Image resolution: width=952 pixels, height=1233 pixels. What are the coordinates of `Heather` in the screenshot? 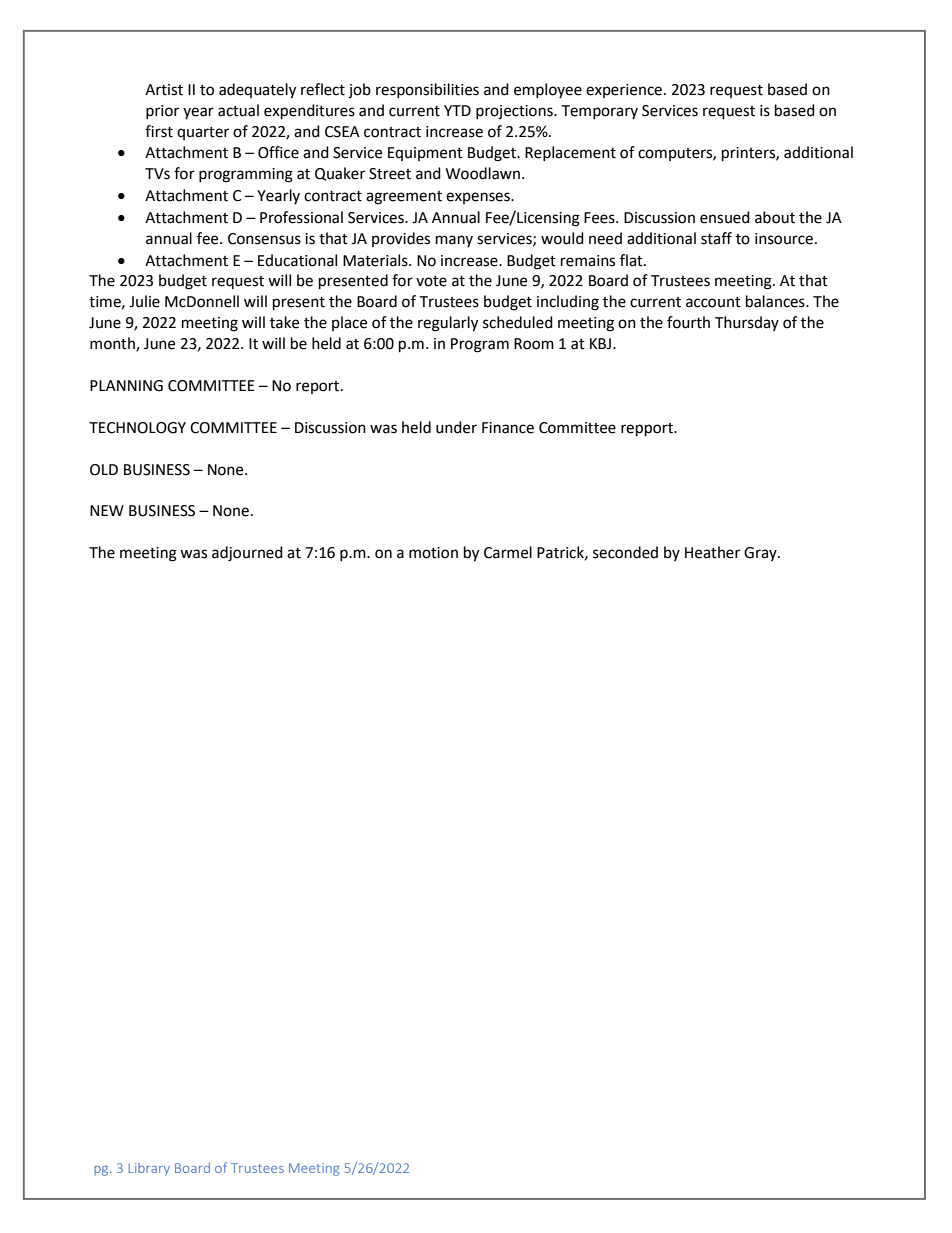 It's located at (712, 552).
